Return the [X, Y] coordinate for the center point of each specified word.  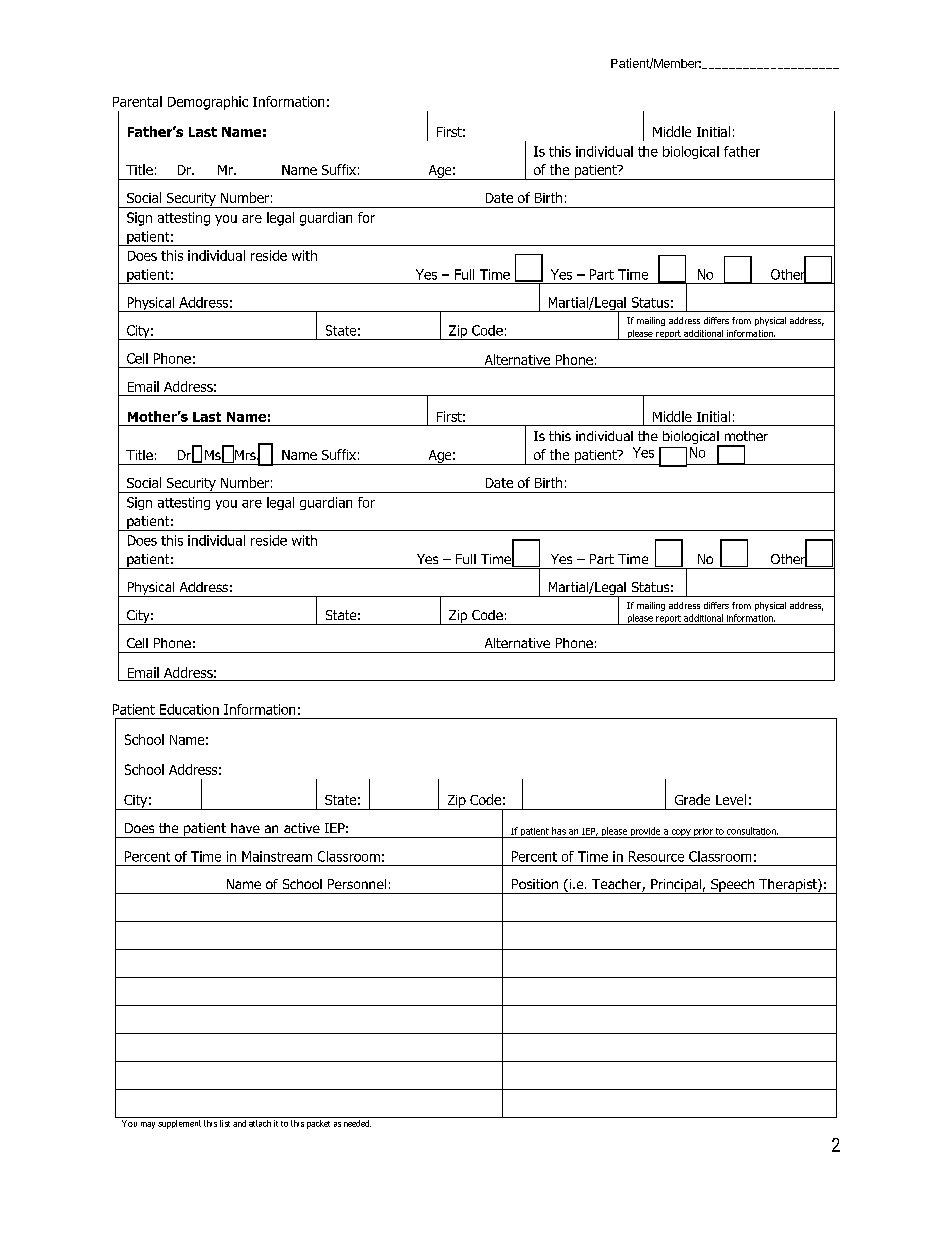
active [302, 828]
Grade [692, 799]
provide [645, 832]
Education [189, 709]
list [225, 1123]
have [245, 828]
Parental [137, 101]
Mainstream [277, 856]
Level [731, 799]
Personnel [357, 884]
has [559, 831]
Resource [656, 856]
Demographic [208, 103]
